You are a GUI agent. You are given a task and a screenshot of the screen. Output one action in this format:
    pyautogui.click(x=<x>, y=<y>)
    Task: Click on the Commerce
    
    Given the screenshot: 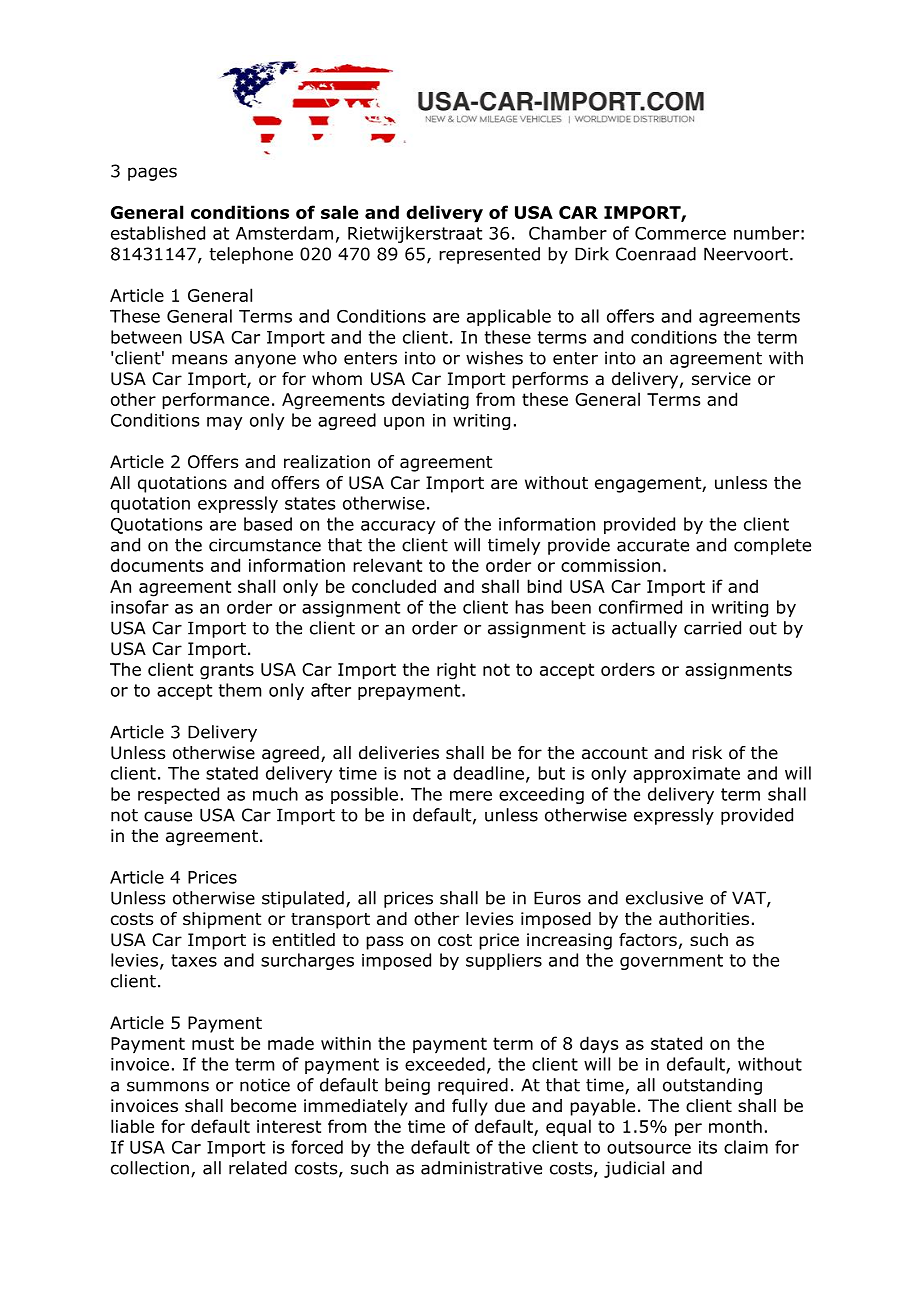 What is the action you would take?
    pyautogui.click(x=680, y=233)
